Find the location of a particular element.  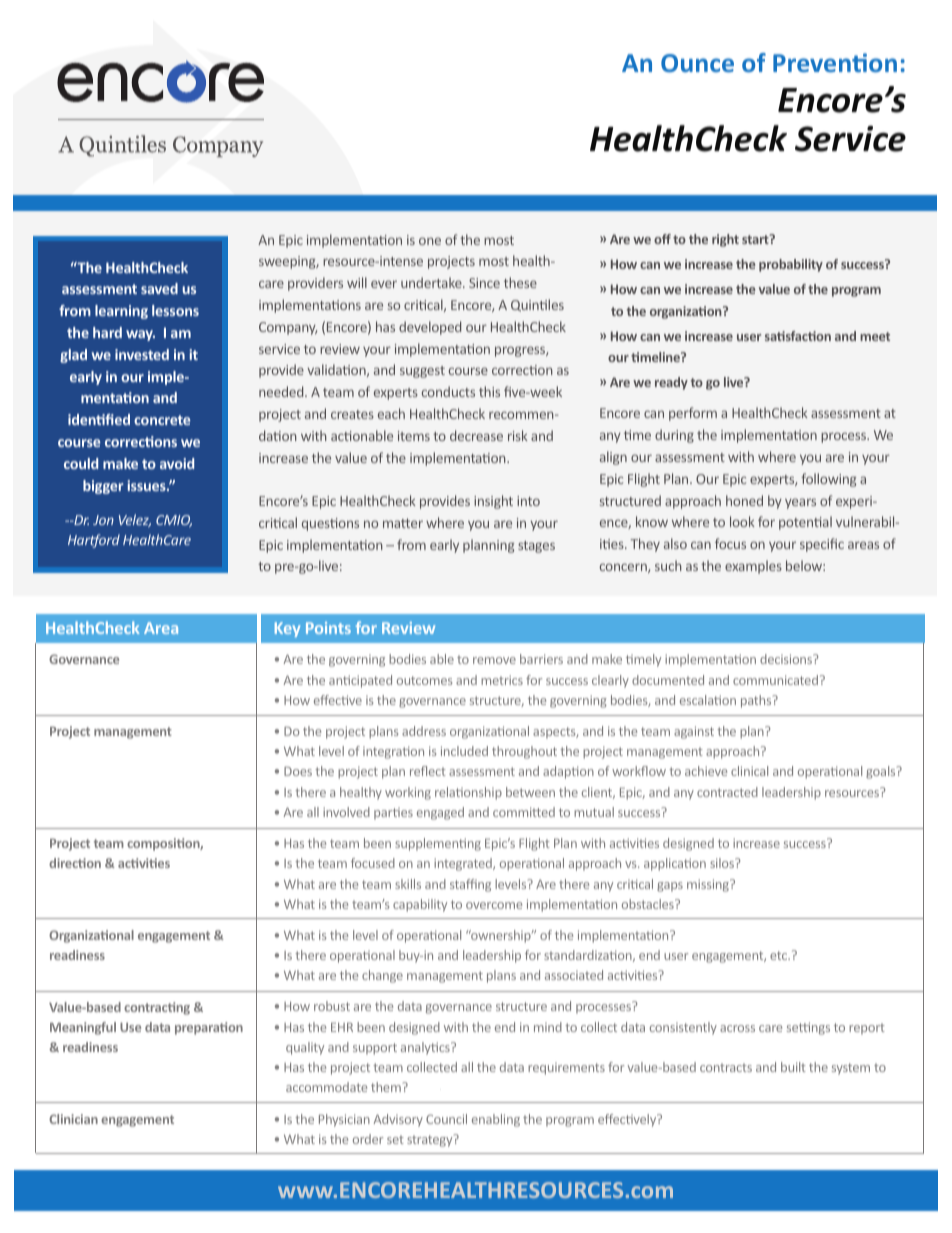

Prevention is located at coordinates (835, 62).
